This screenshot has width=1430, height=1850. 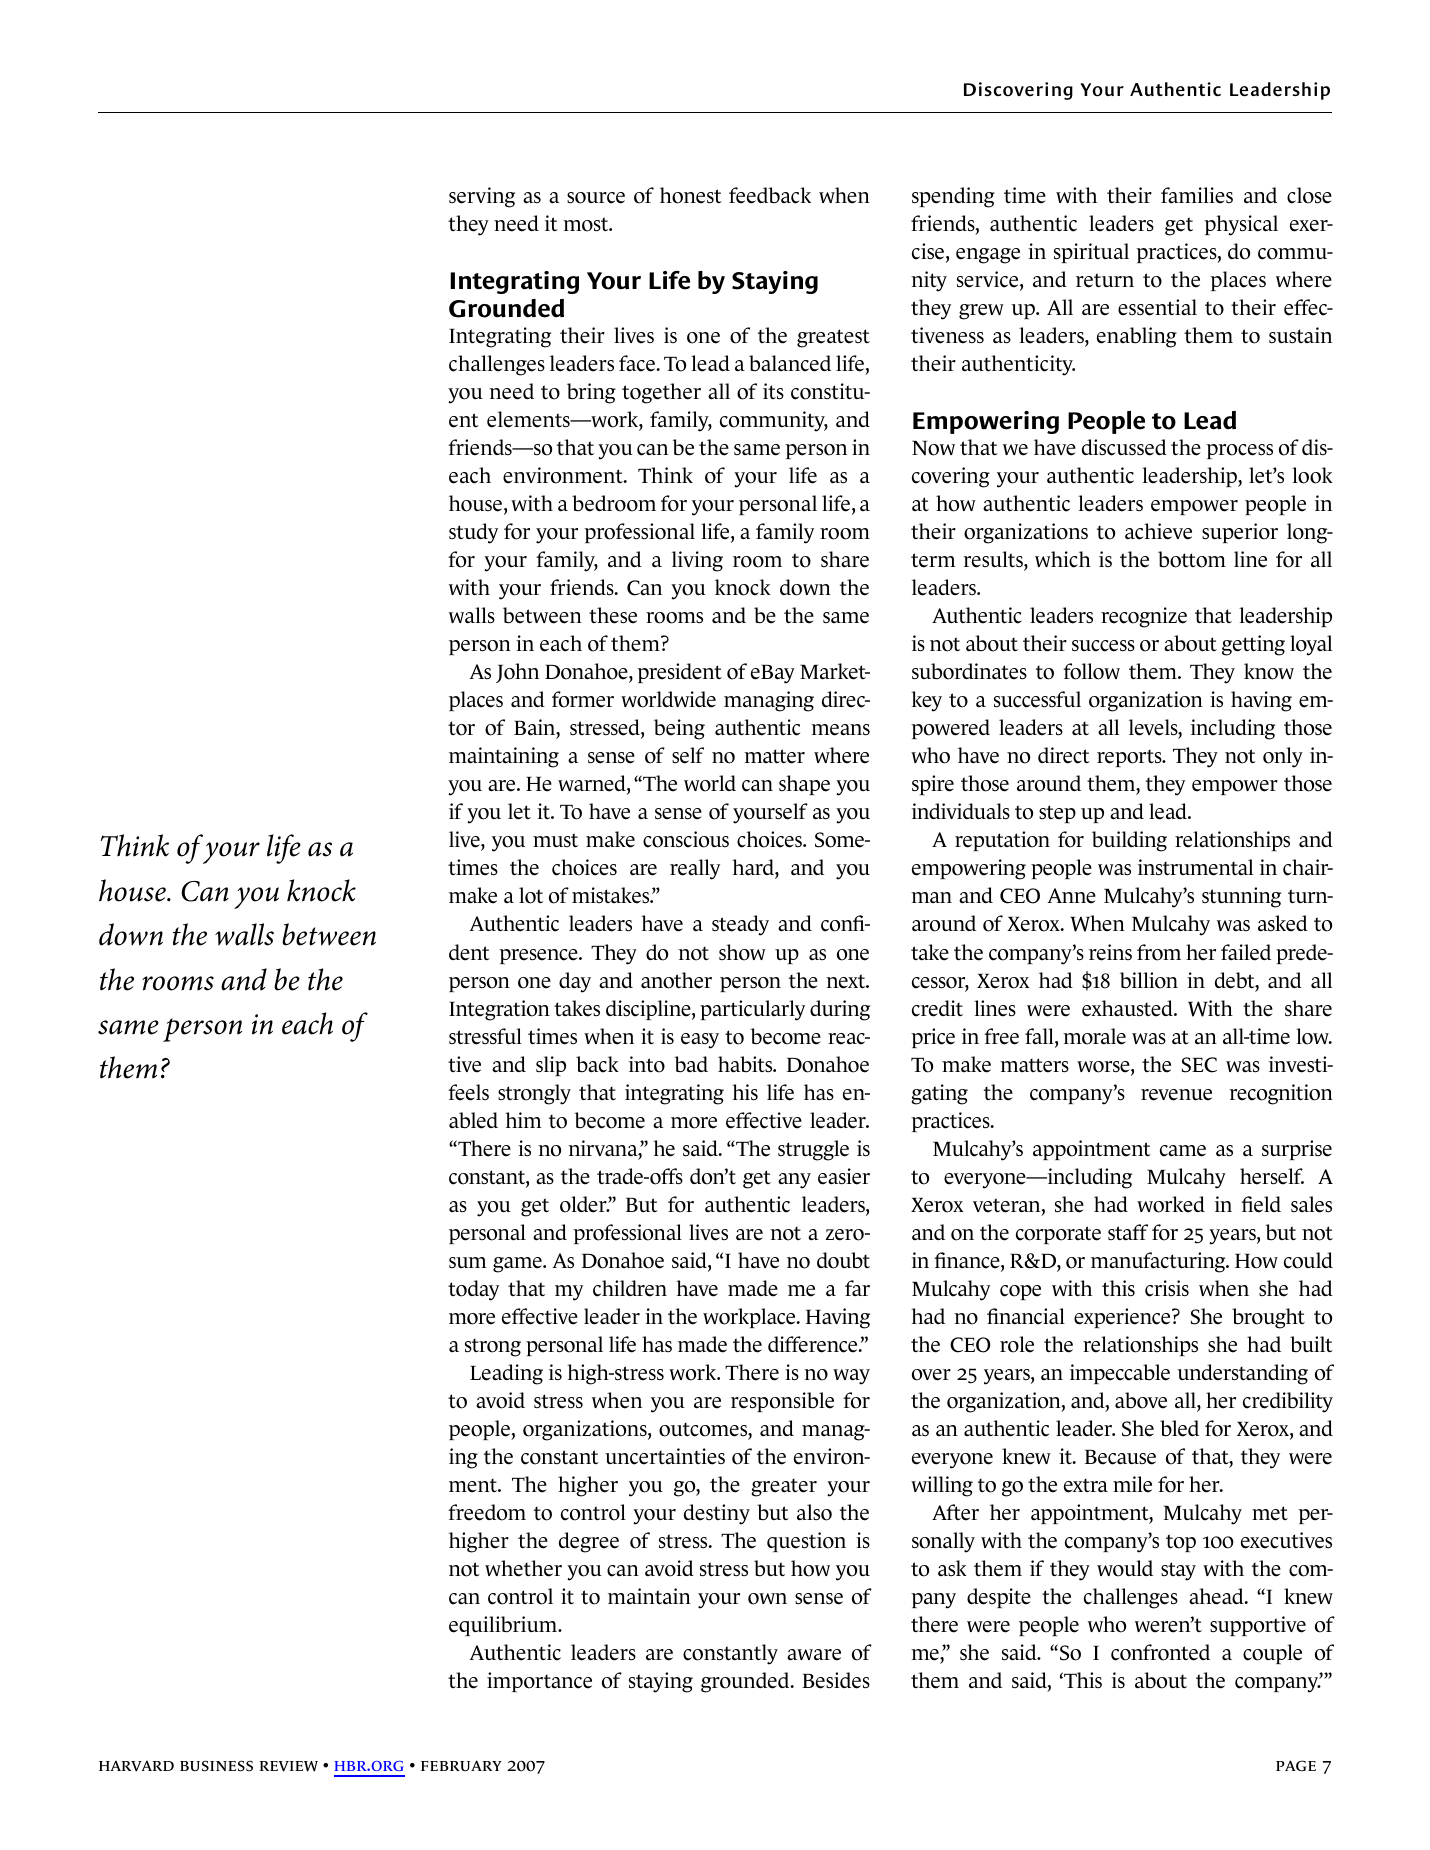 I want to click on struggle, so click(x=813, y=1150).
